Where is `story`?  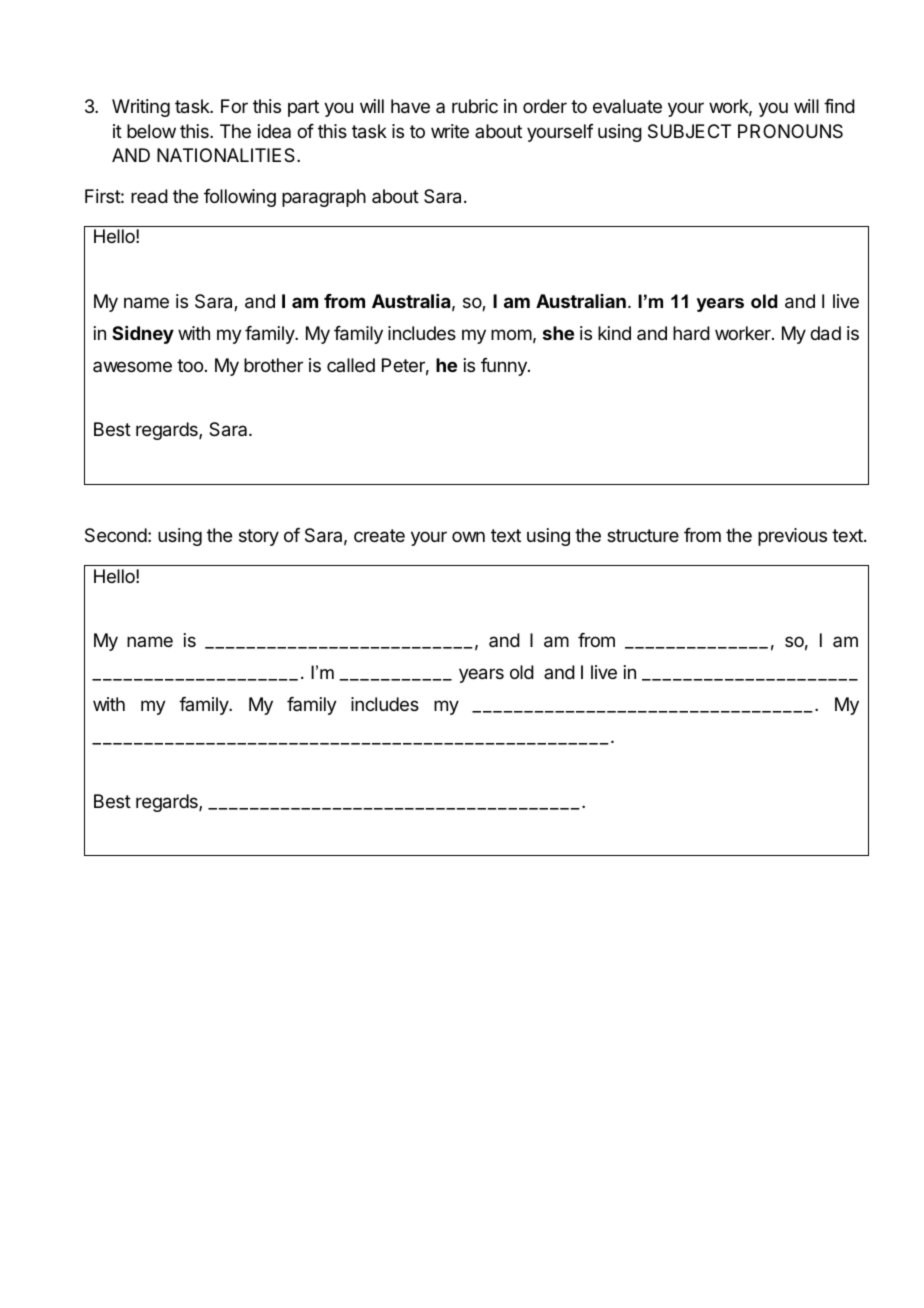 story is located at coordinates (259, 537).
